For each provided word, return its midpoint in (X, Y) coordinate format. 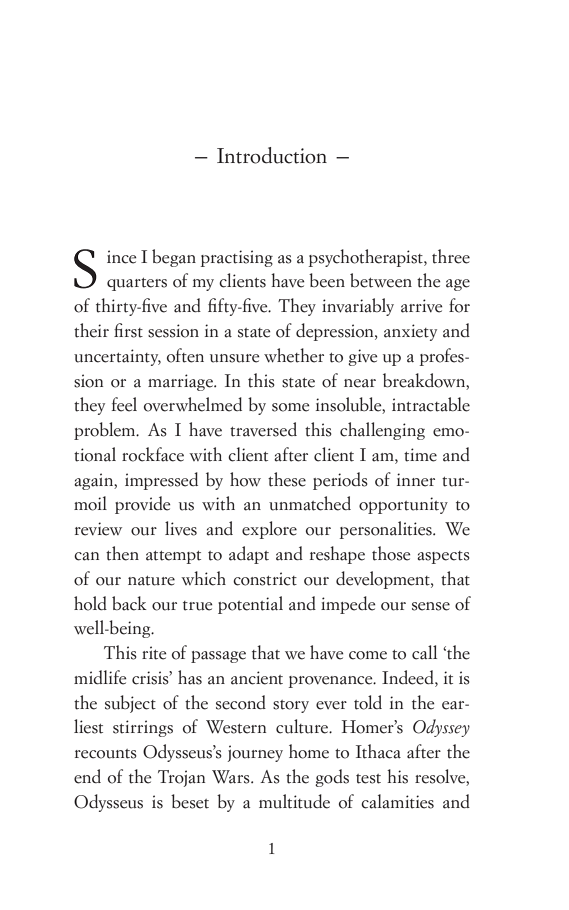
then (122, 553)
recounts (106, 754)
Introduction (272, 155)
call (424, 652)
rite (154, 653)
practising (237, 258)
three (451, 256)
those (391, 553)
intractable (431, 404)
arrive (422, 306)
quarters (137, 284)
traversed (263, 429)
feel (124, 404)
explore (269, 530)
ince (122, 257)
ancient (257, 678)
